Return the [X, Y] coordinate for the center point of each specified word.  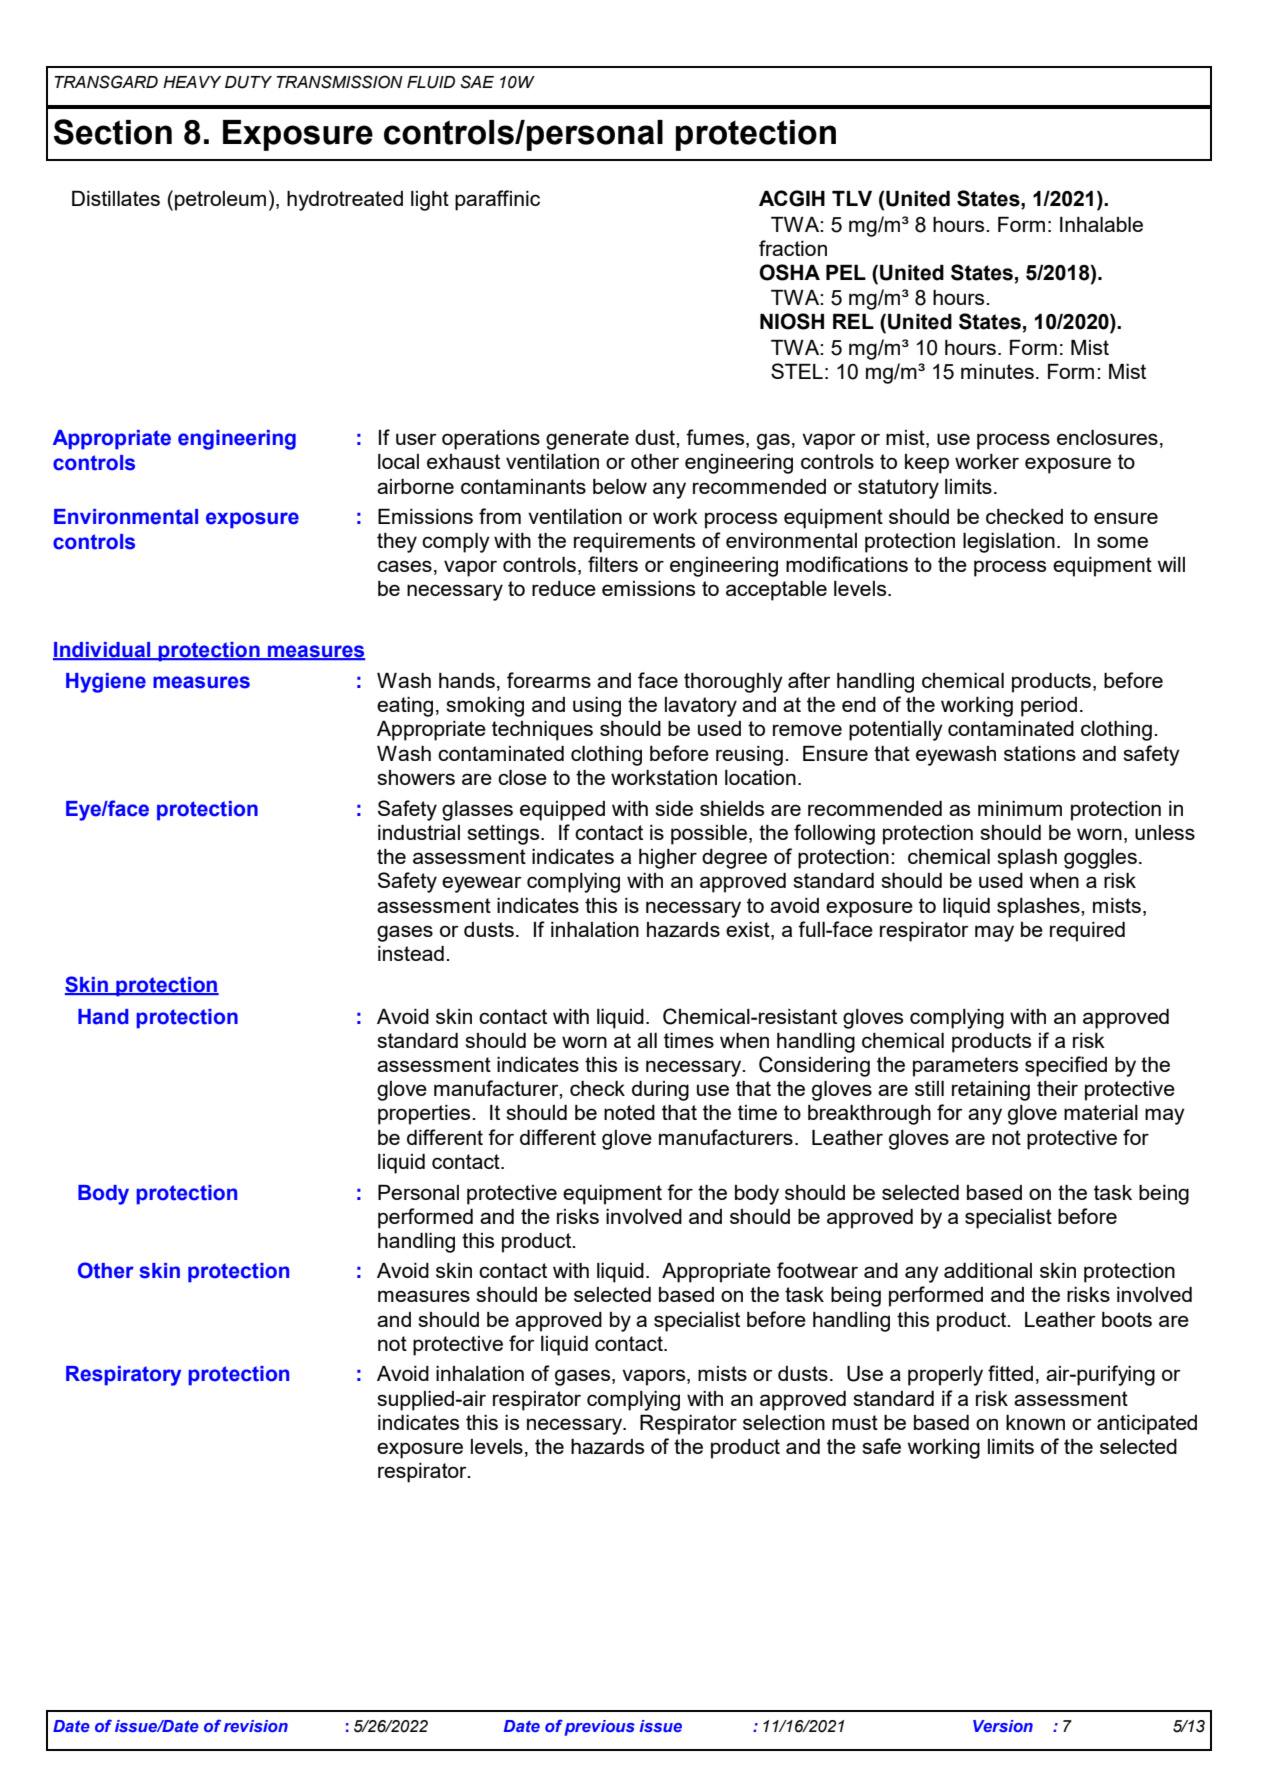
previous [600, 1728]
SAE [477, 82]
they [397, 543]
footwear [817, 1270]
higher [668, 859]
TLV [852, 198]
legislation [1009, 543]
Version [1003, 1726]
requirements [634, 543]
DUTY [248, 82]
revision [256, 1726]
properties [425, 1115]
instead [411, 953]
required [1087, 932]
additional [988, 1270]
